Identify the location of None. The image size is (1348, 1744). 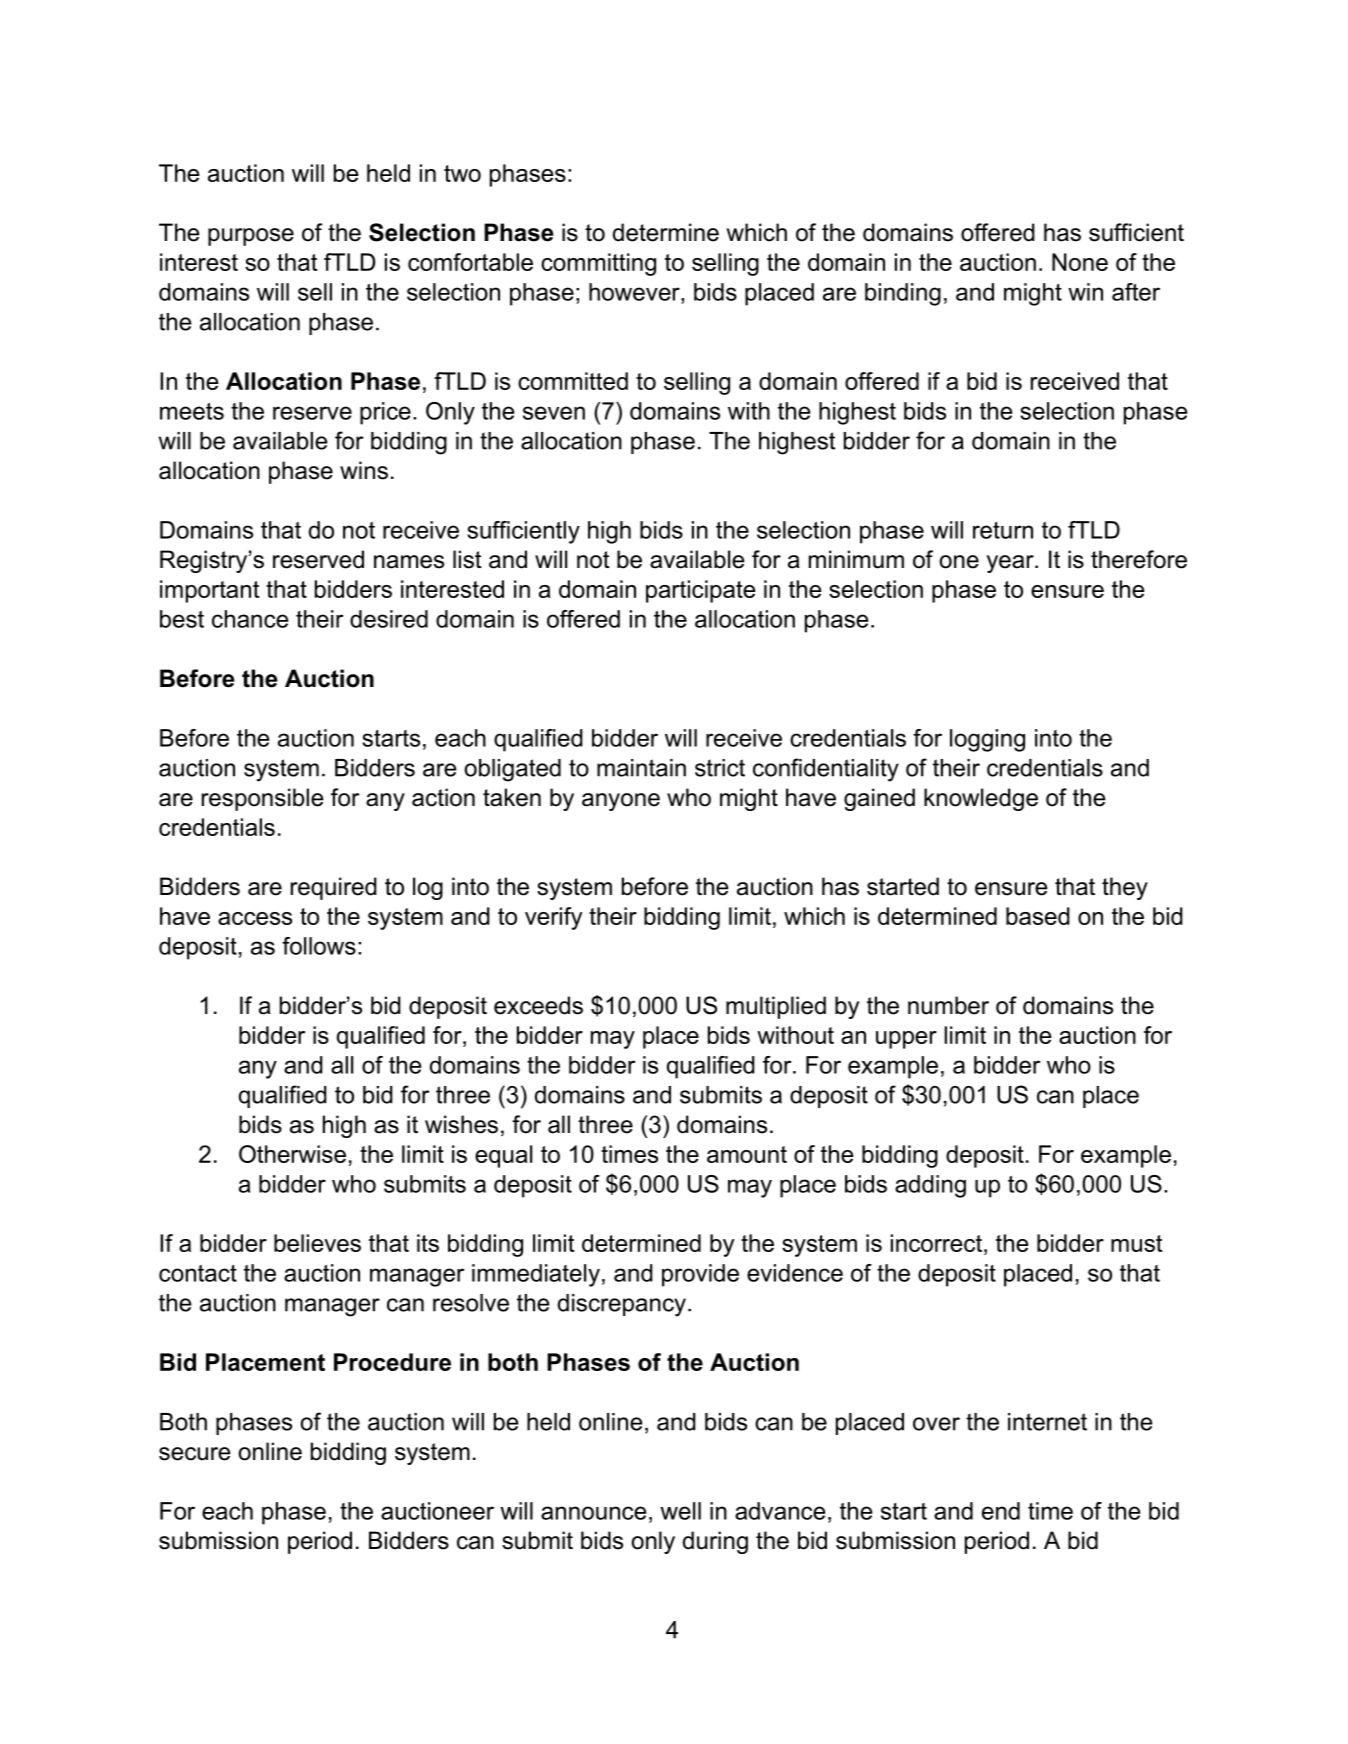
(1080, 262).
